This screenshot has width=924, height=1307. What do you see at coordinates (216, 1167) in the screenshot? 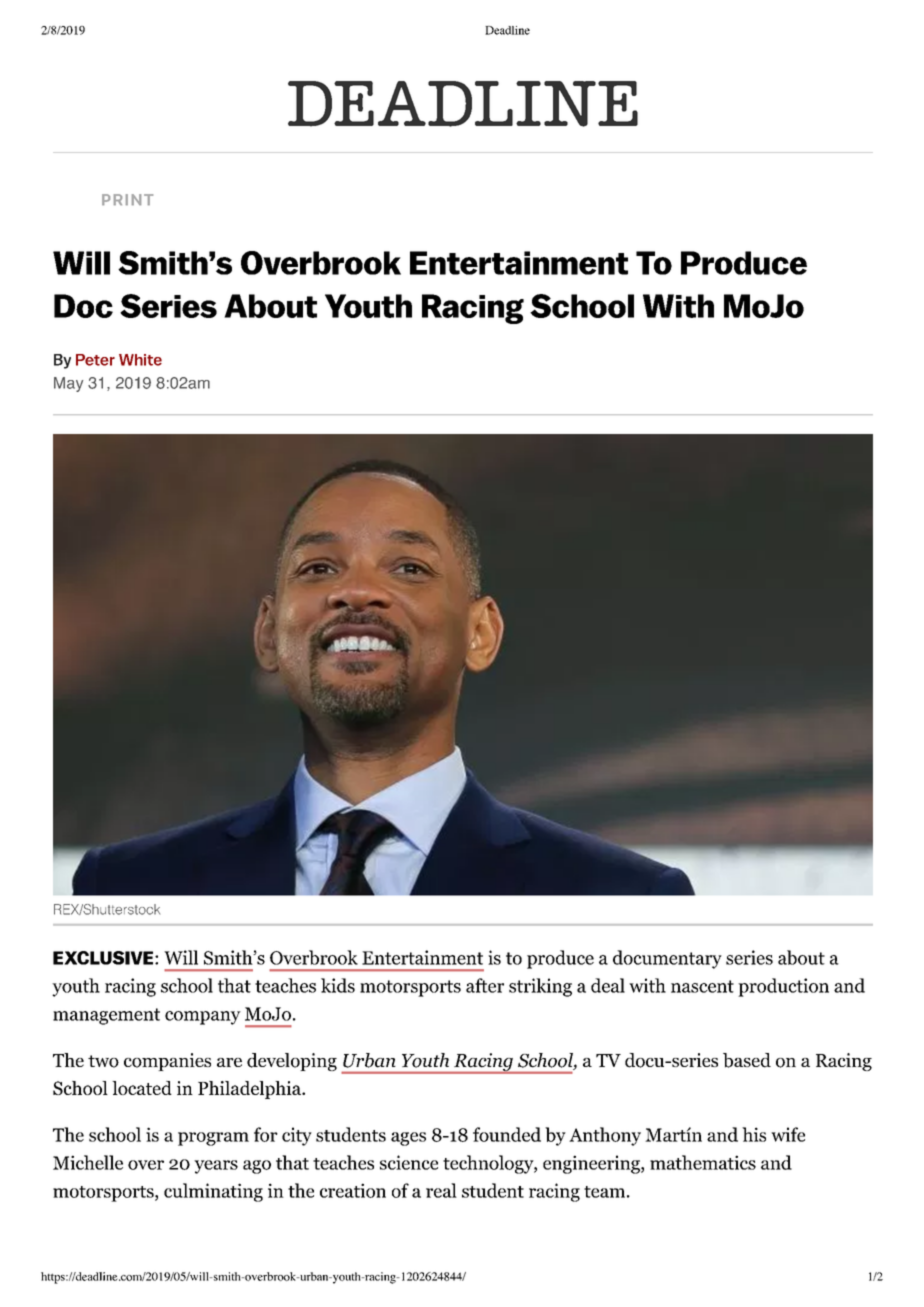
I see `years` at bounding box center [216, 1167].
